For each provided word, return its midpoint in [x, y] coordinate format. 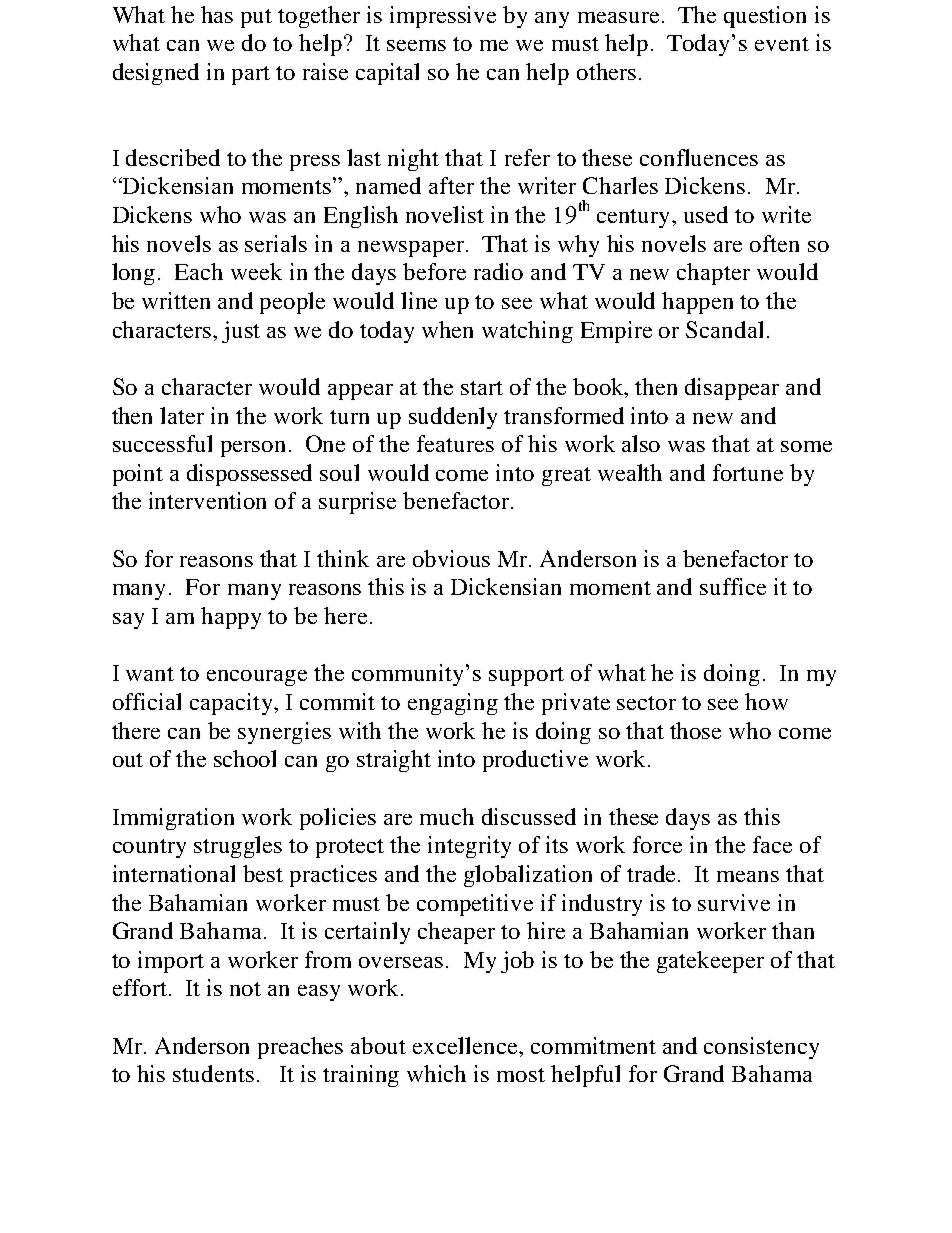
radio [498, 271]
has [217, 14]
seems [416, 45]
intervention [207, 500]
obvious [451, 558]
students [213, 1073]
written [176, 300]
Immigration [173, 819]
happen [697, 303]
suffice [733, 586]
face [772, 844]
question [765, 17]
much [447, 816]
